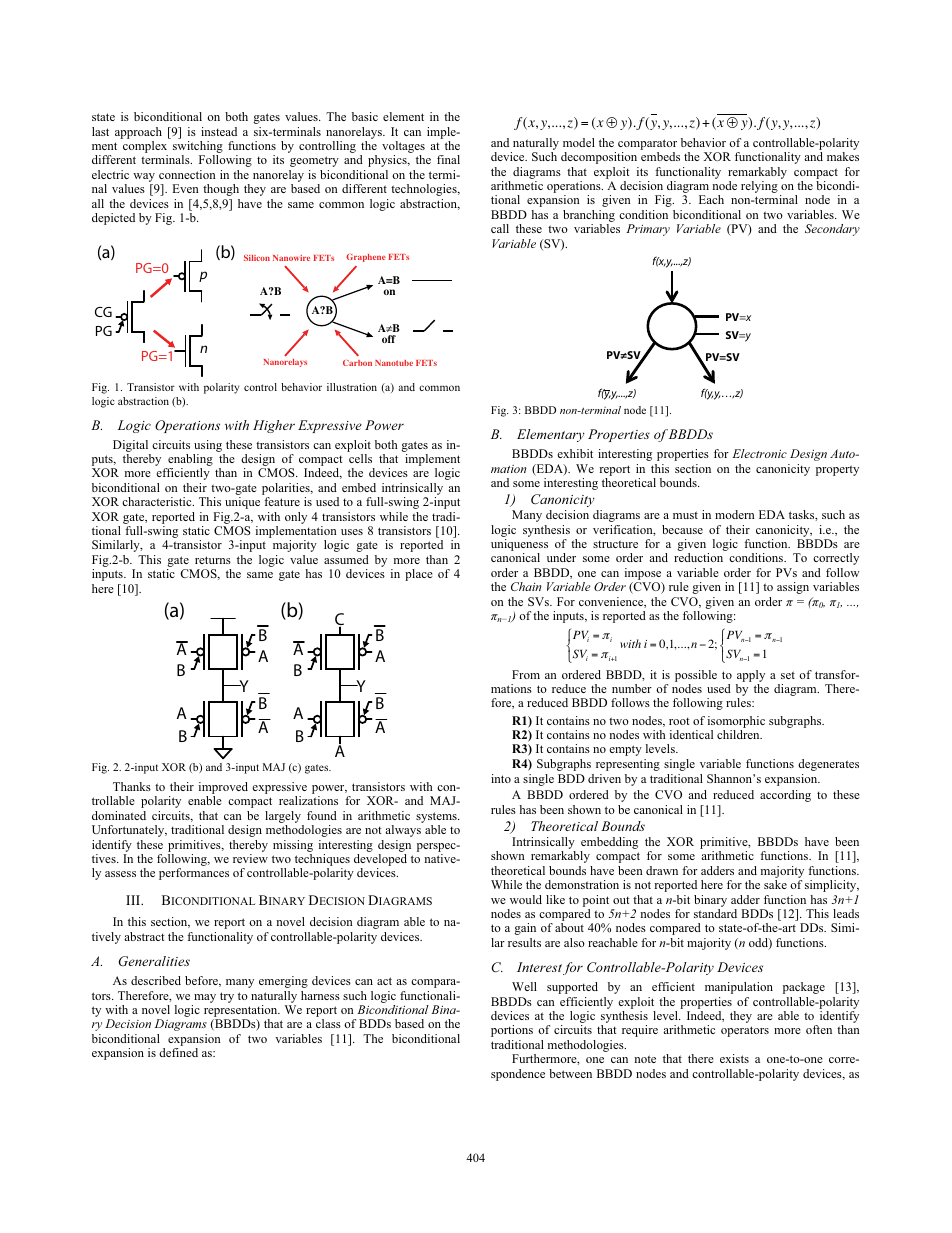 This page has height=1233, width=952. Describe the element at coordinates (501, 778) in the page. I see `into` at that location.
